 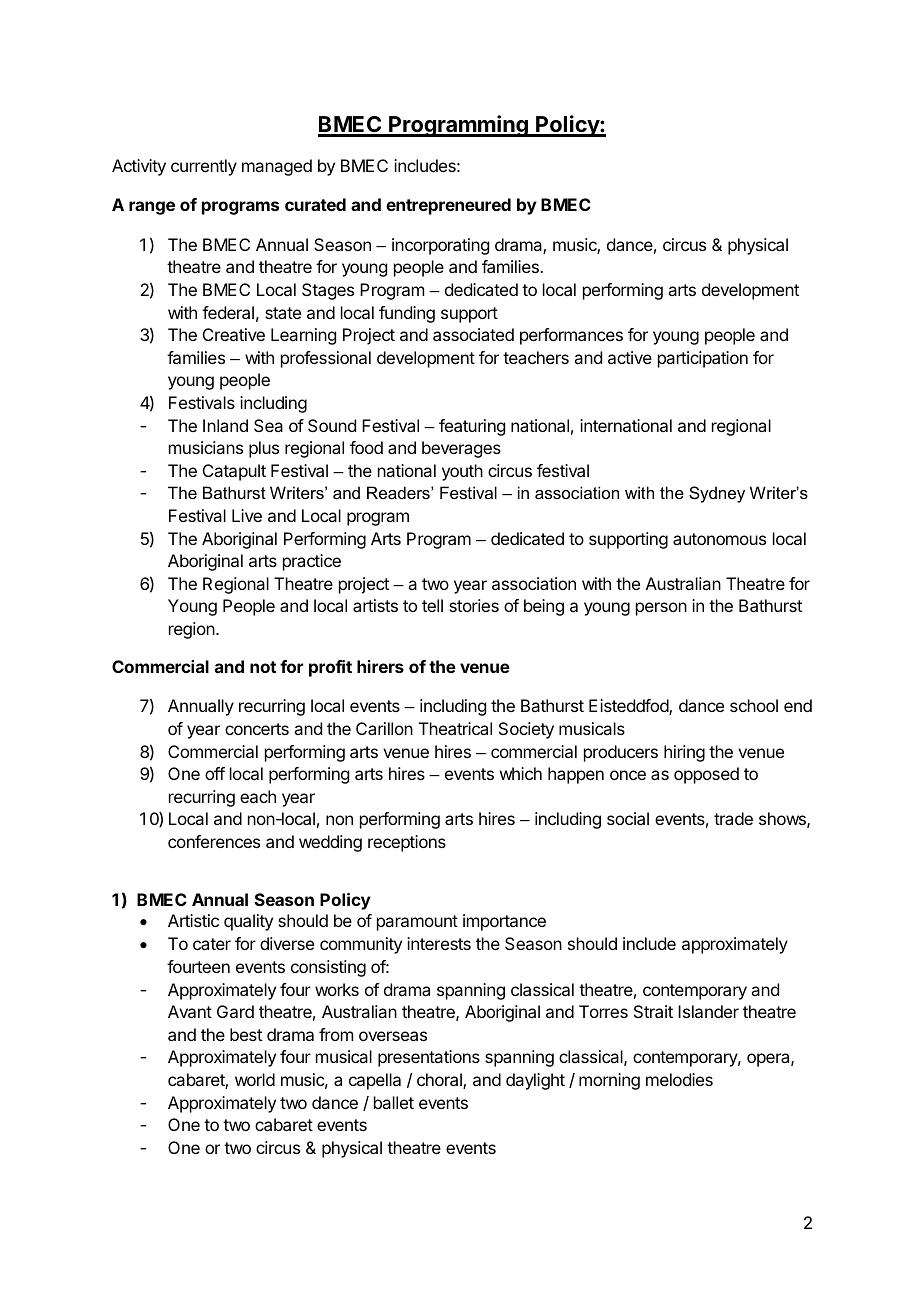 What do you see at coordinates (661, 609) in the screenshot?
I see `person` at bounding box center [661, 609].
